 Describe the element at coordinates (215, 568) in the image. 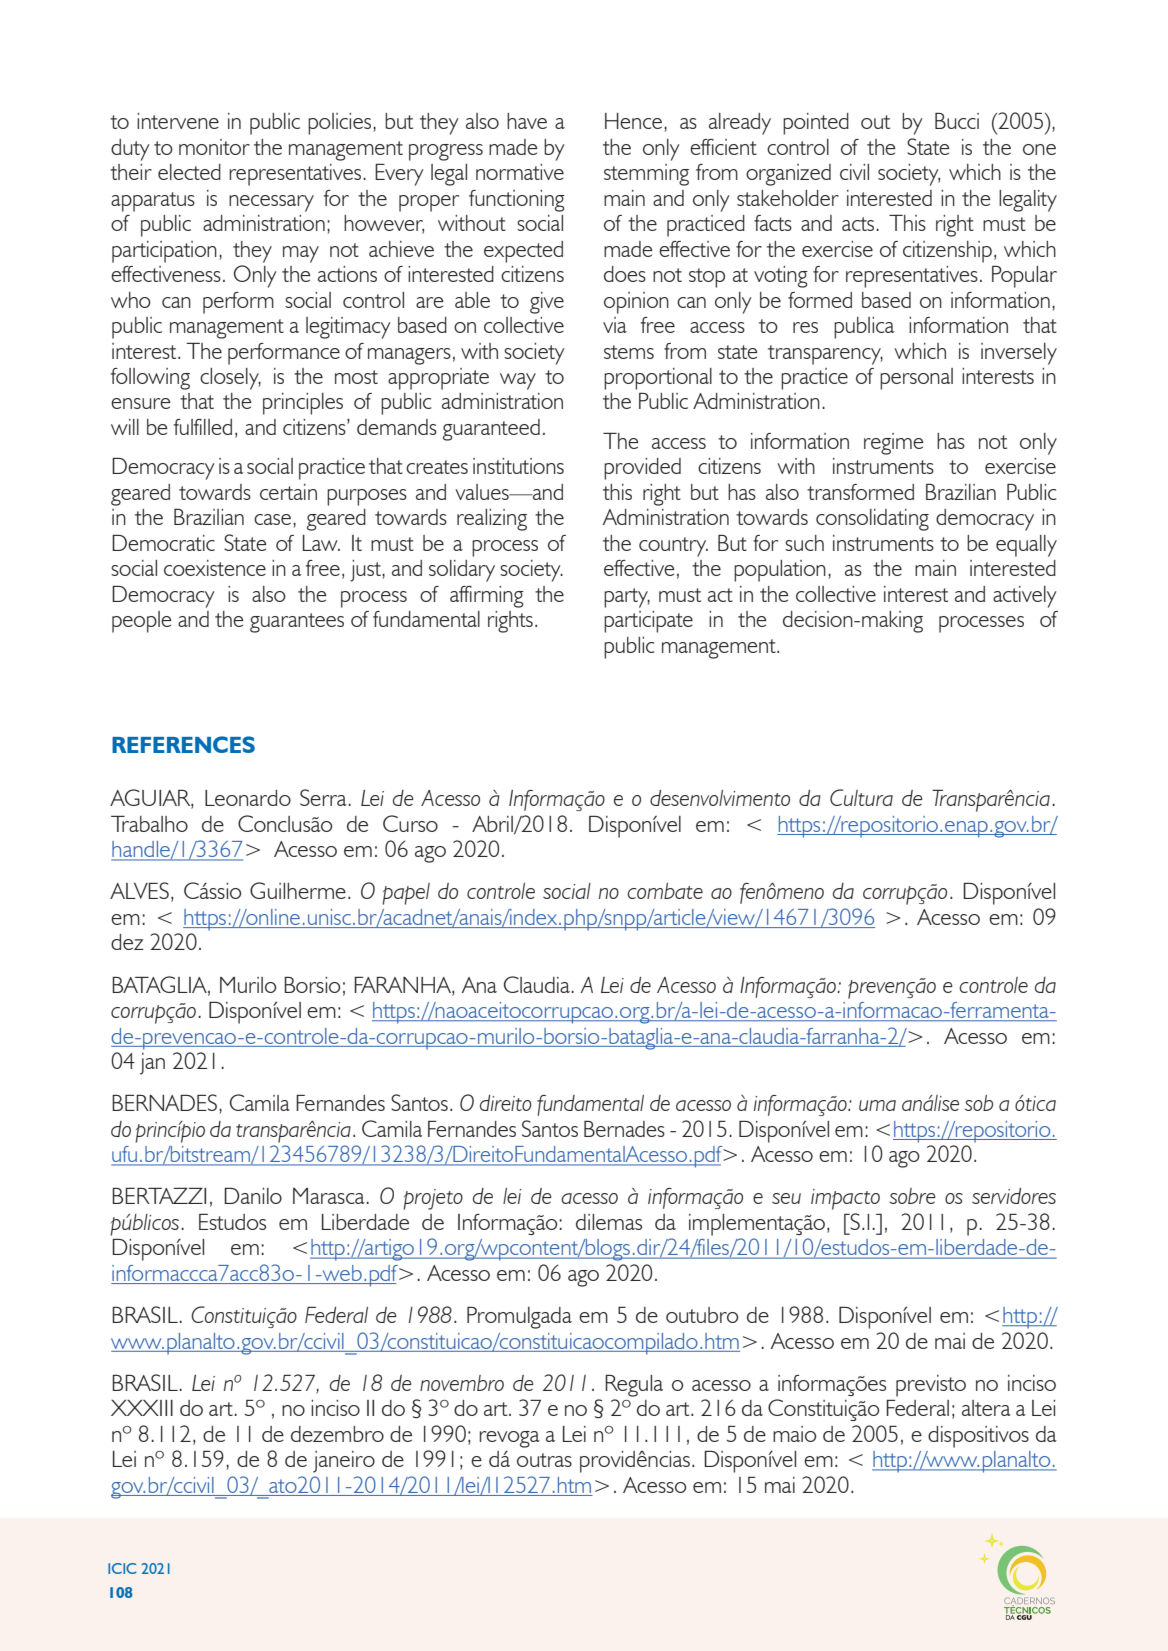

I see `coexistence` at that location.
